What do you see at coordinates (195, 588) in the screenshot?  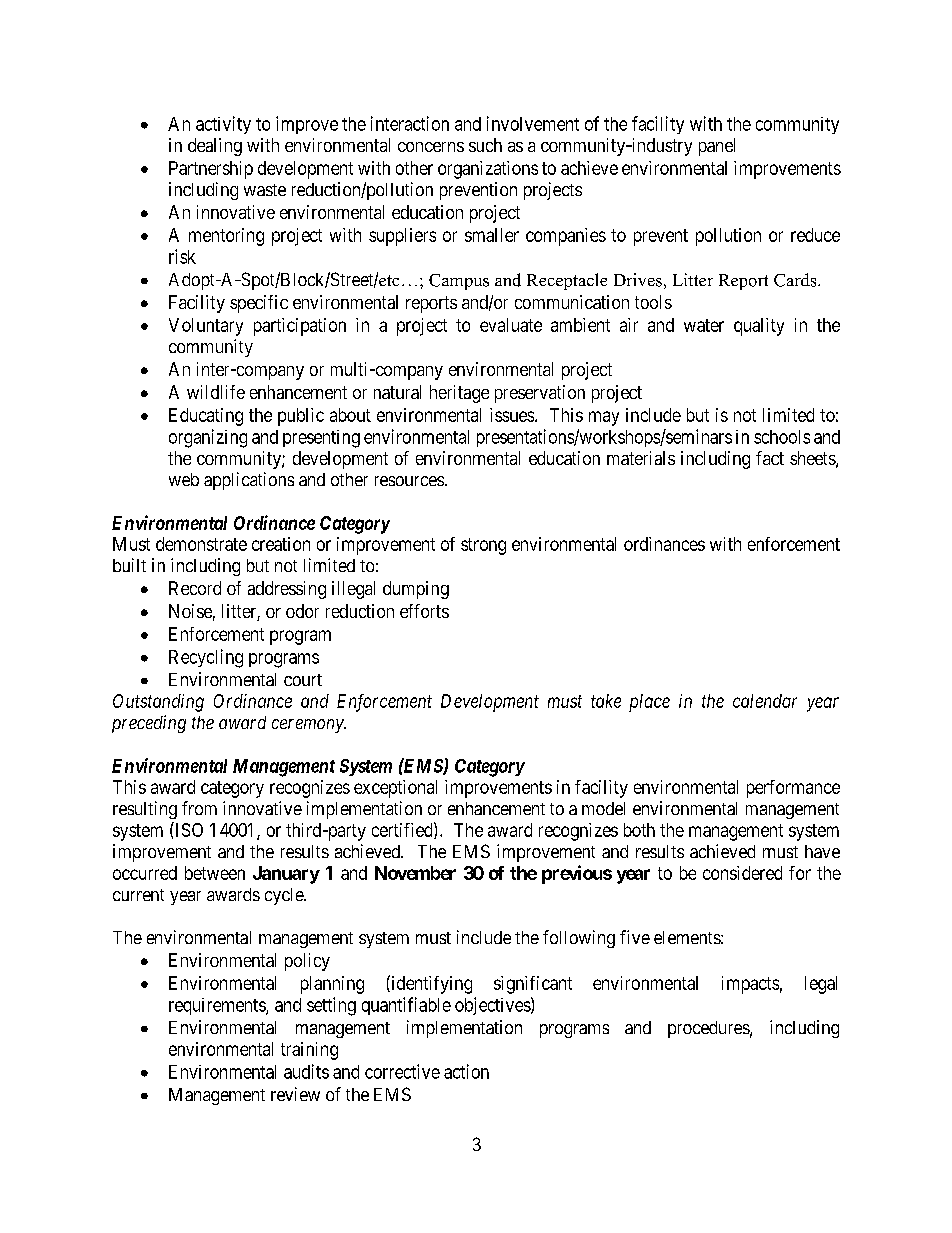 I see `Record` at bounding box center [195, 588].
